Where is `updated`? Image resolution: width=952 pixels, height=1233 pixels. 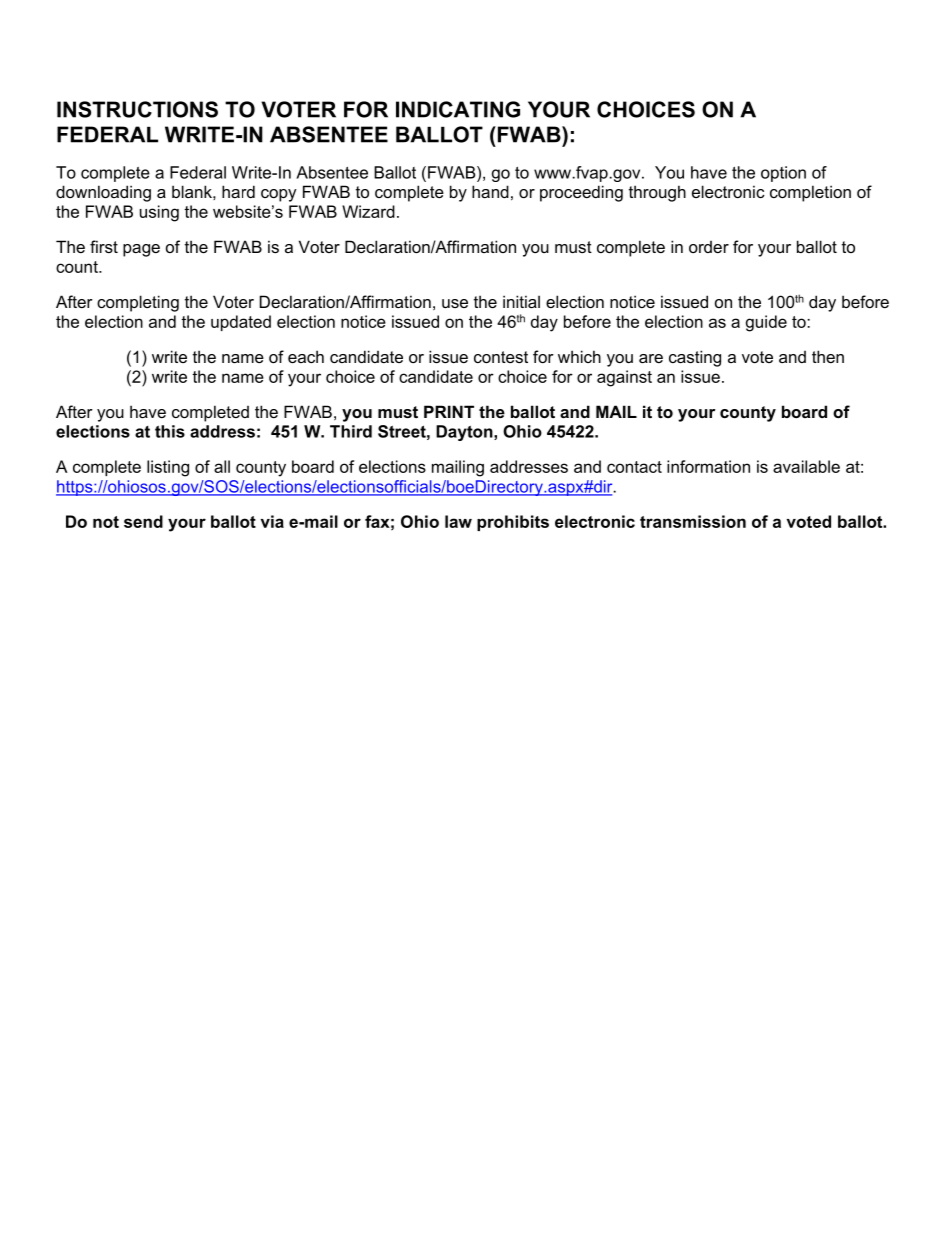
updated is located at coordinates (241, 323).
